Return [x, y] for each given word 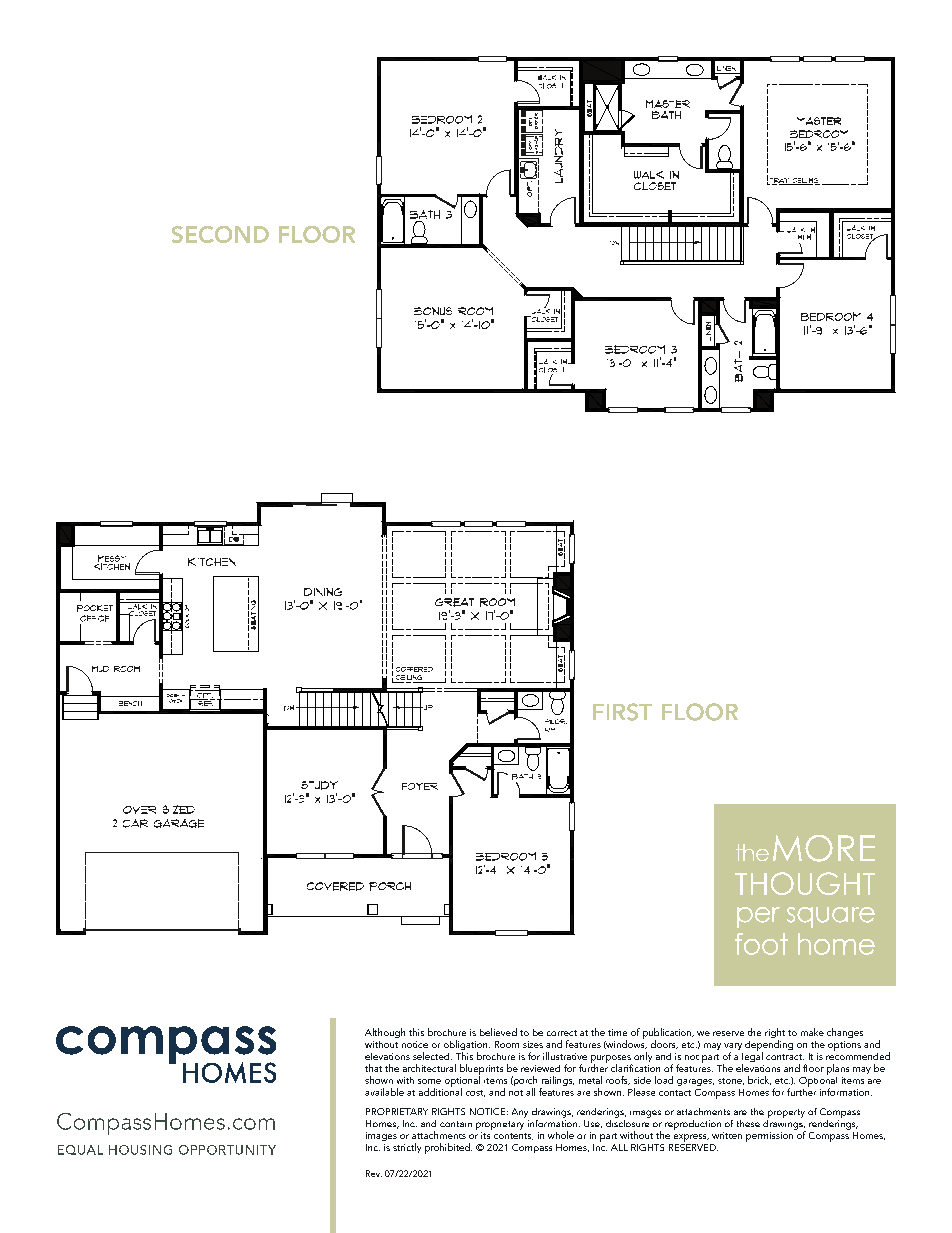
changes [845, 1033]
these [748, 1123]
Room [507, 1044]
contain [456, 1124]
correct [562, 1033]
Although [385, 1033]
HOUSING [140, 1150]
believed [498, 1032]
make [812, 1032]
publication [668, 1034]
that [373, 1068]
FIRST [622, 712]
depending [769, 1046]
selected [432, 1056]
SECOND [220, 234]
